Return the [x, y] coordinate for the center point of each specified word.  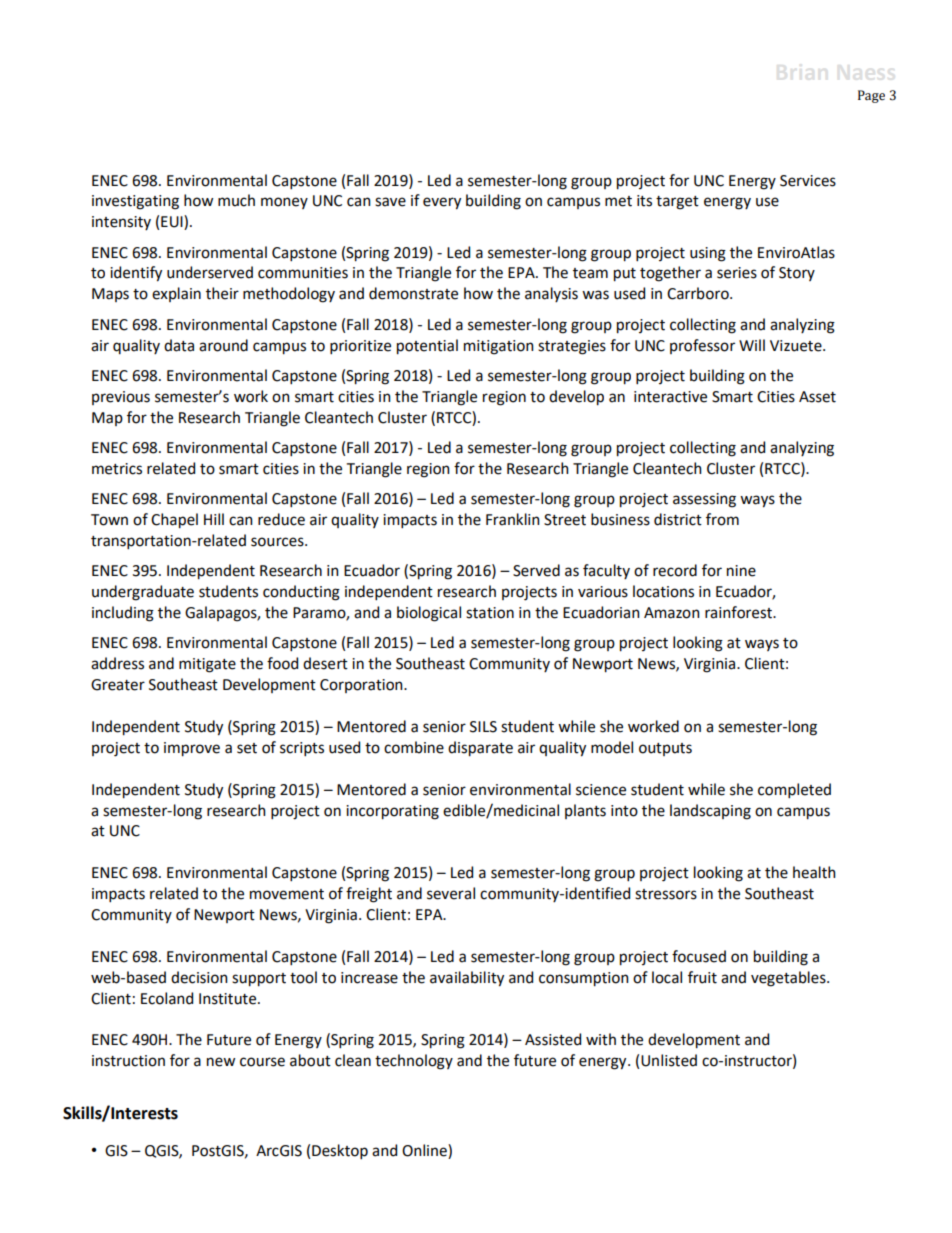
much [236, 200]
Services [808, 181]
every [442, 203]
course [262, 1062]
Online [425, 1151]
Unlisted [669, 1060]
